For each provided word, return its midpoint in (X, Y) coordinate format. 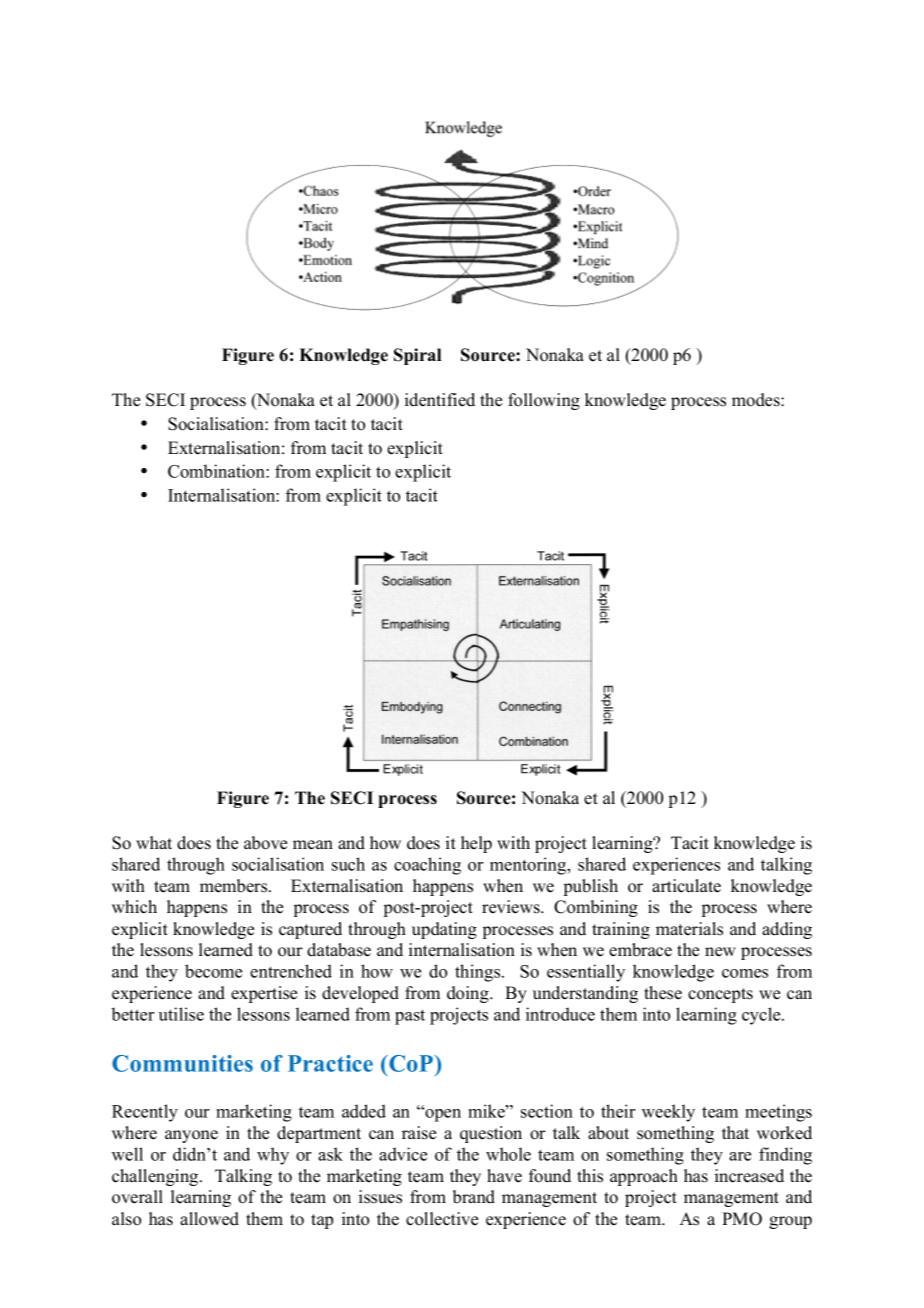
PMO (742, 1219)
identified (440, 400)
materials (689, 929)
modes (757, 400)
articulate (686, 886)
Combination (217, 471)
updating (444, 930)
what (154, 842)
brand (474, 1197)
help (476, 844)
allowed (209, 1219)
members (235, 886)
